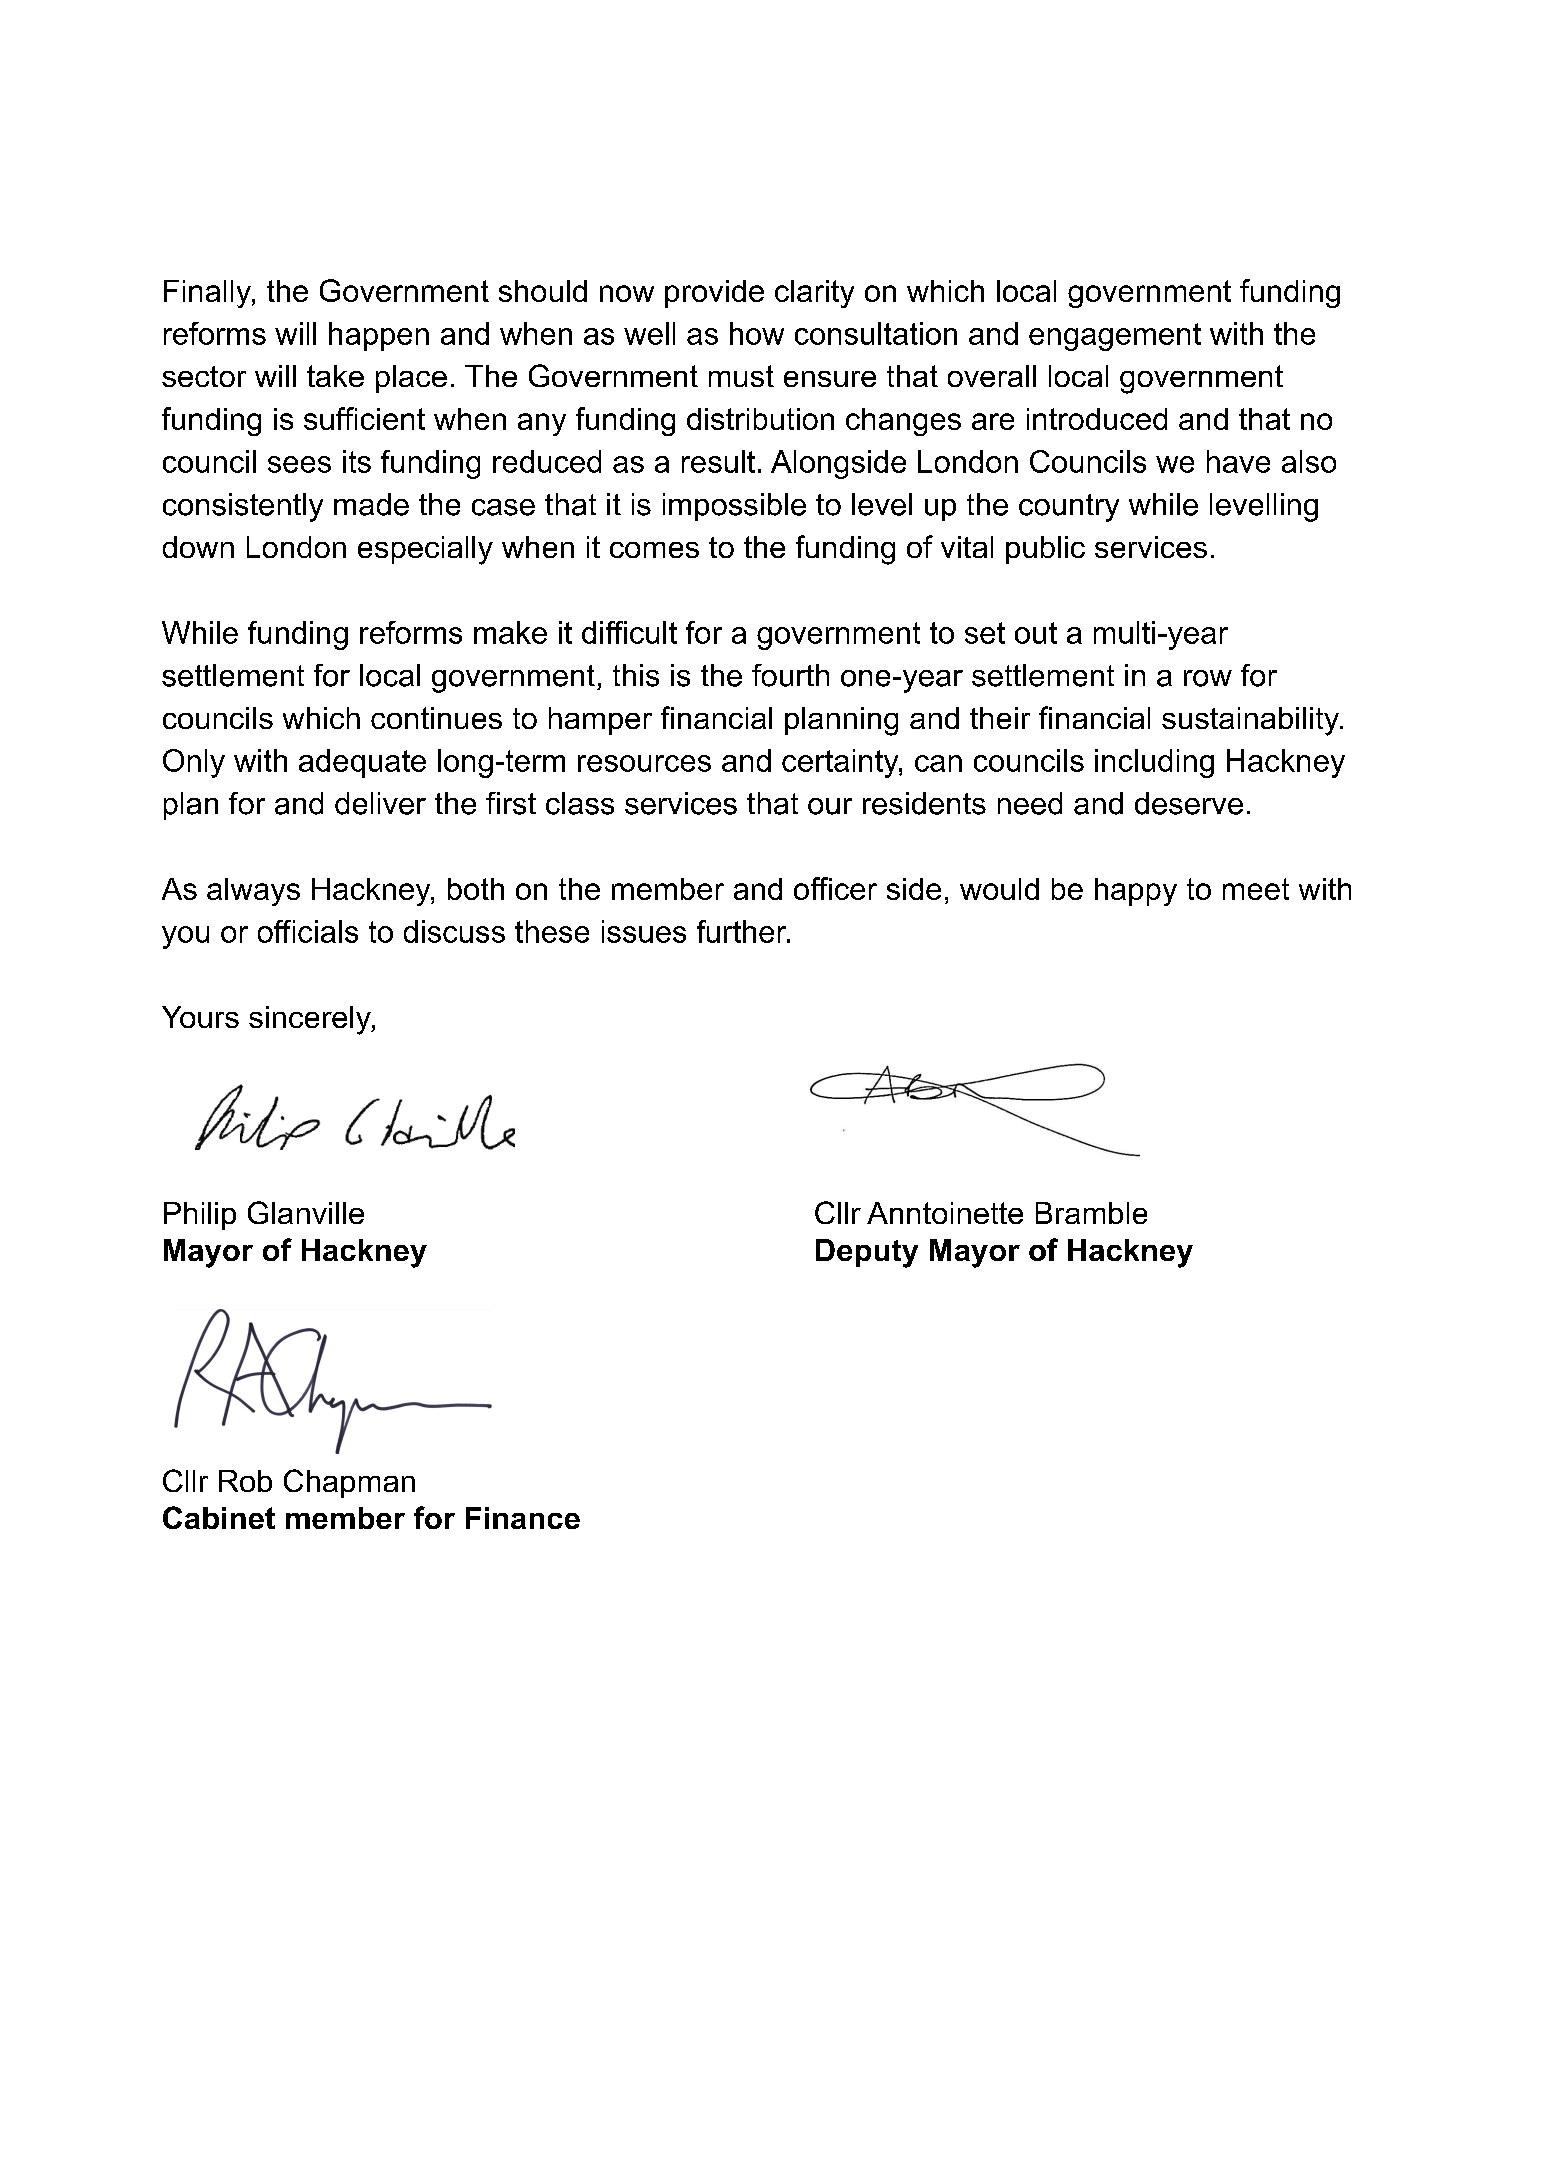 Image resolution: width=1543 pixels, height=2180 pixels. Describe the element at coordinates (1091, 1213) in the image. I see `Bramble` at that location.
